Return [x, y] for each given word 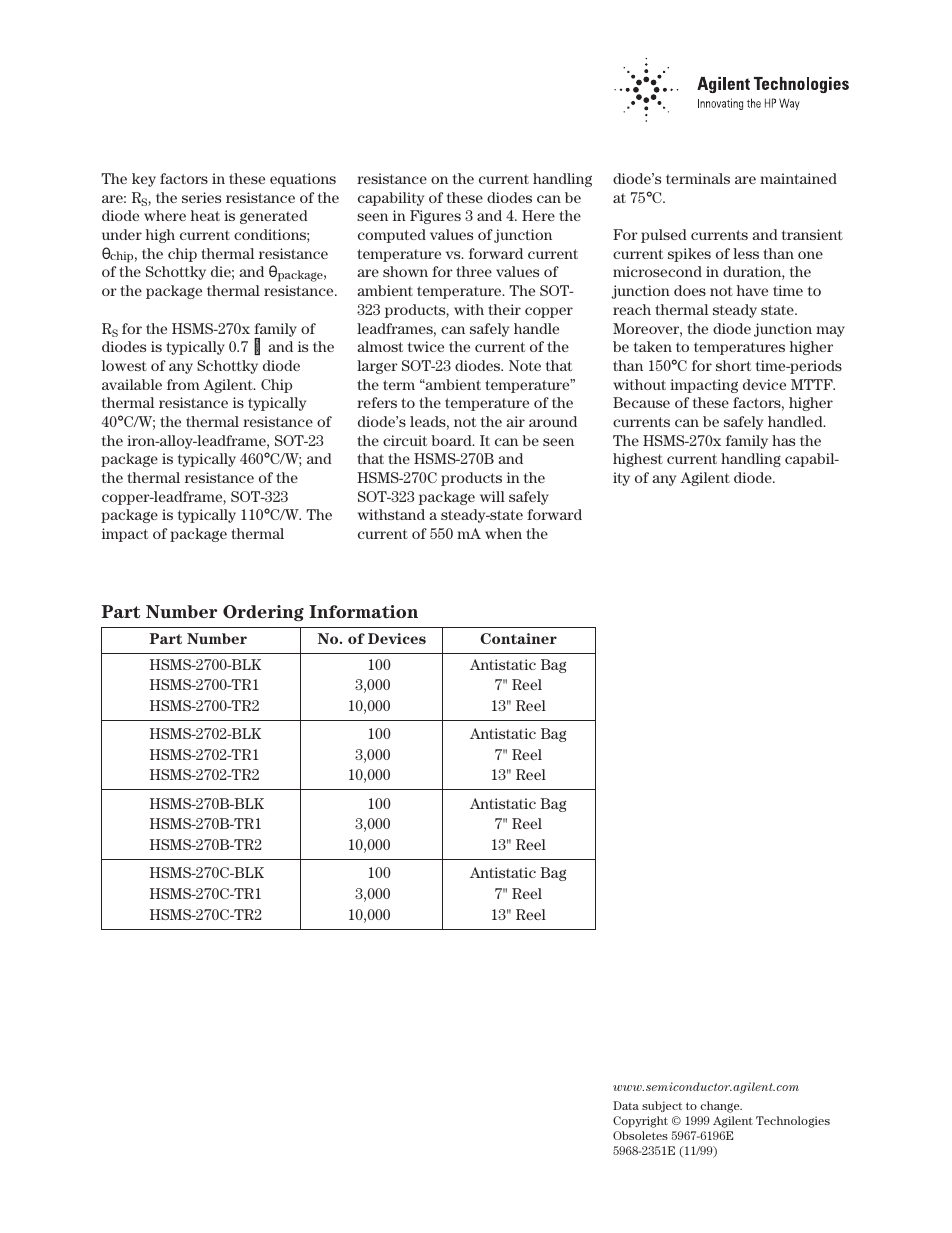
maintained [798, 178]
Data [626, 1105]
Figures [435, 217]
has [783, 440]
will [492, 496]
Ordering [263, 613]
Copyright [640, 1122]
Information [363, 611]
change [721, 1107]
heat [205, 215]
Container [518, 638]
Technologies [793, 1122]
